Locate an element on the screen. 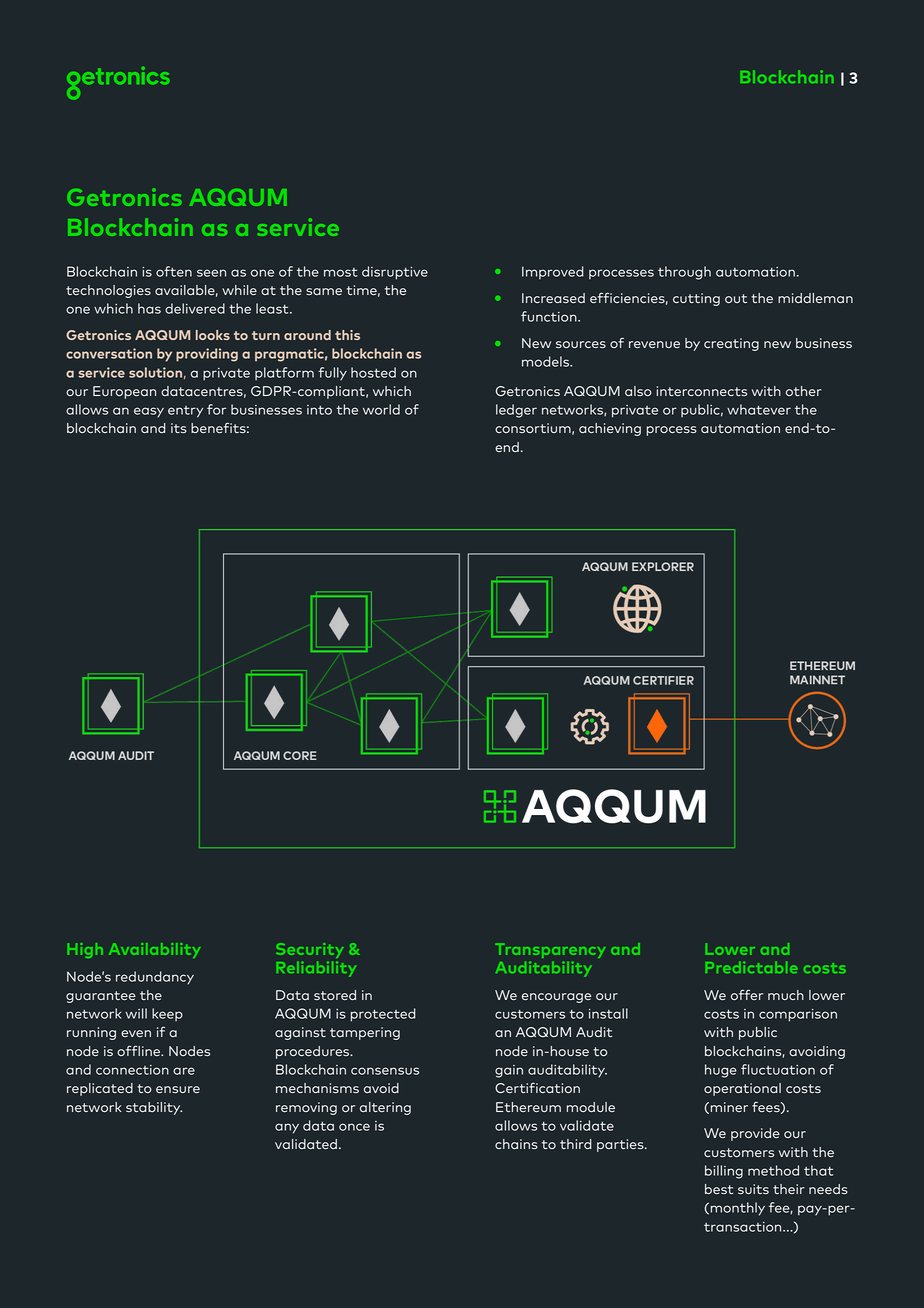 The image size is (924, 1308). stored is located at coordinates (335, 995).
